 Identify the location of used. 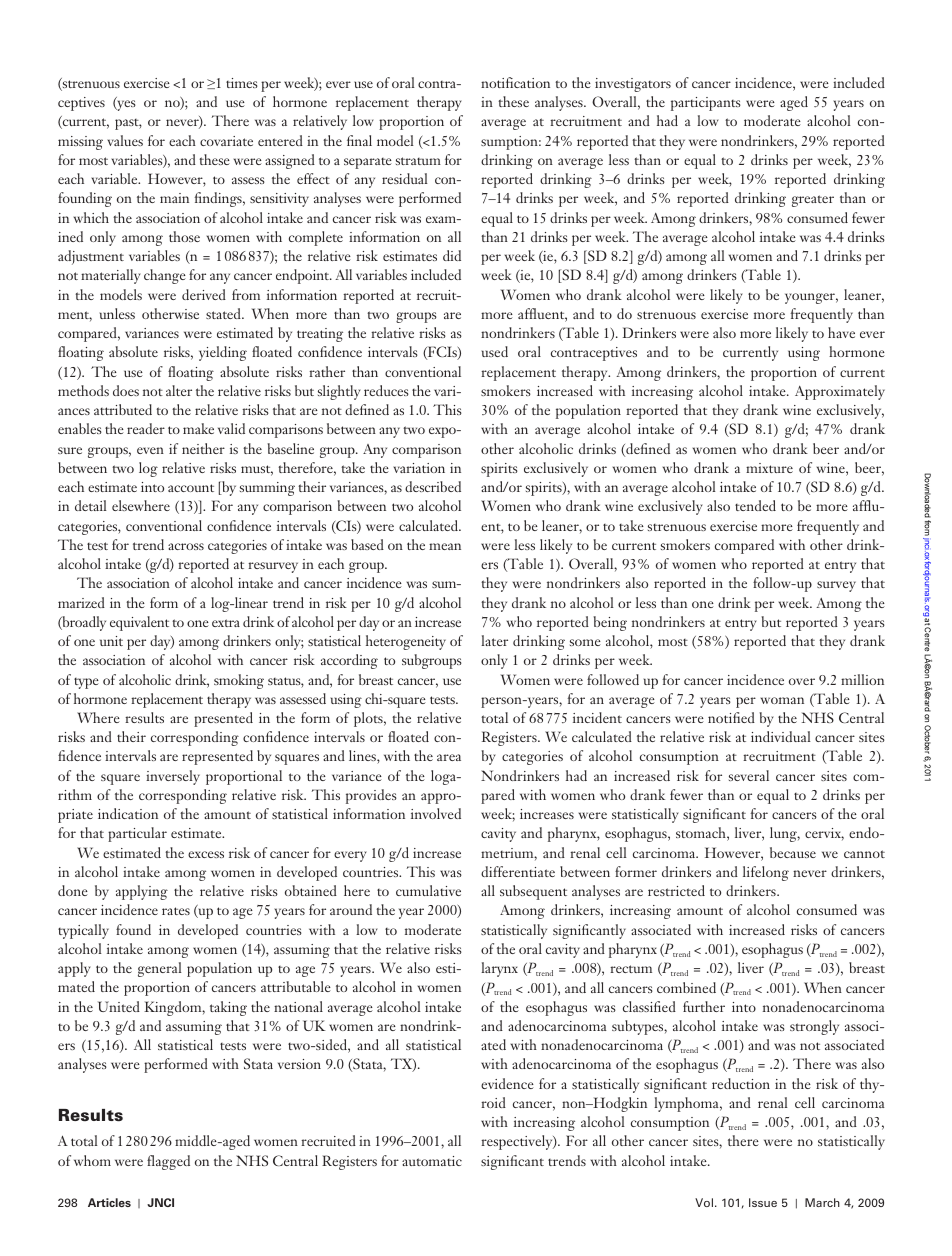
(495, 351).
